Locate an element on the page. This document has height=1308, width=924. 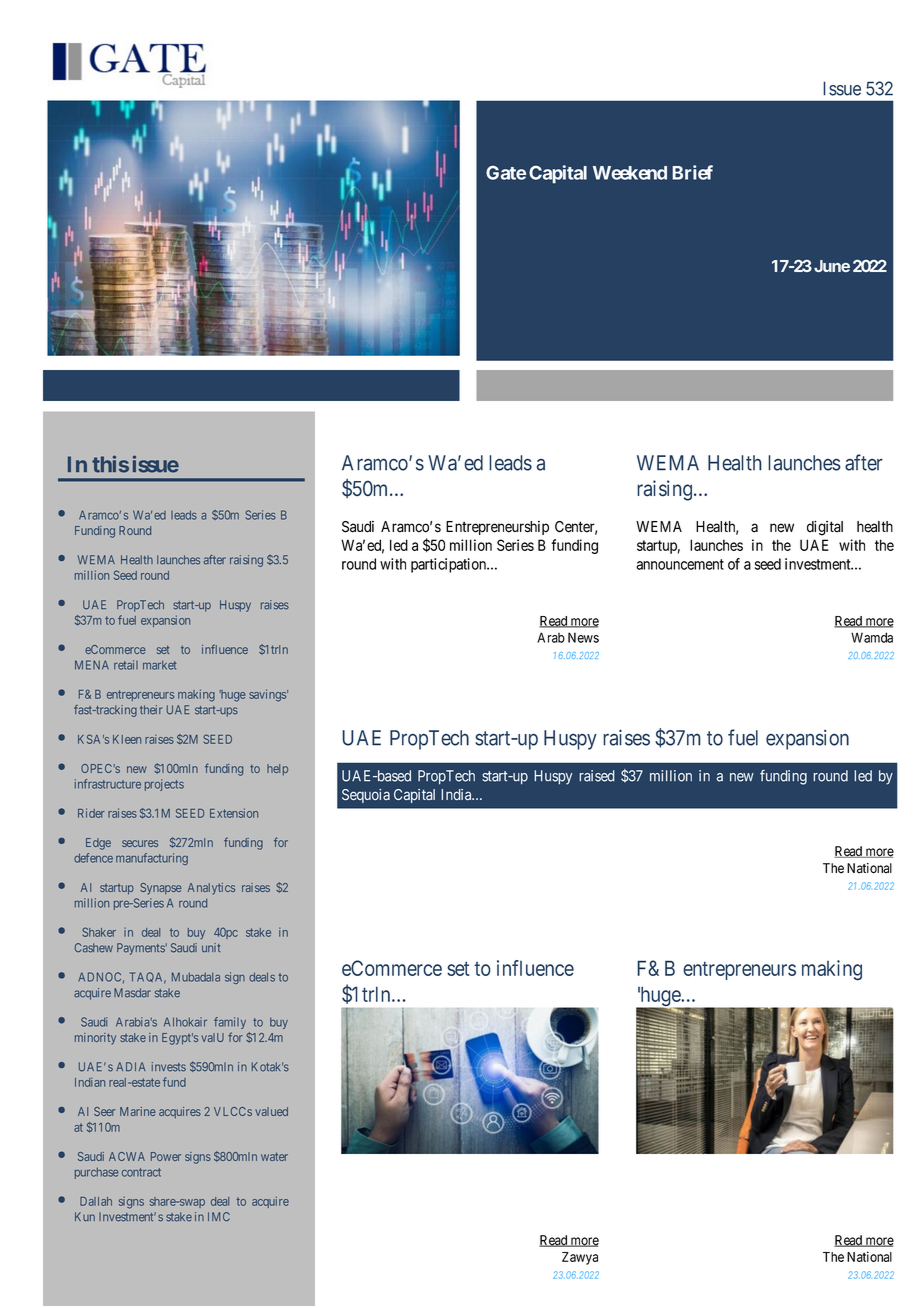
digital is located at coordinates (825, 528).
